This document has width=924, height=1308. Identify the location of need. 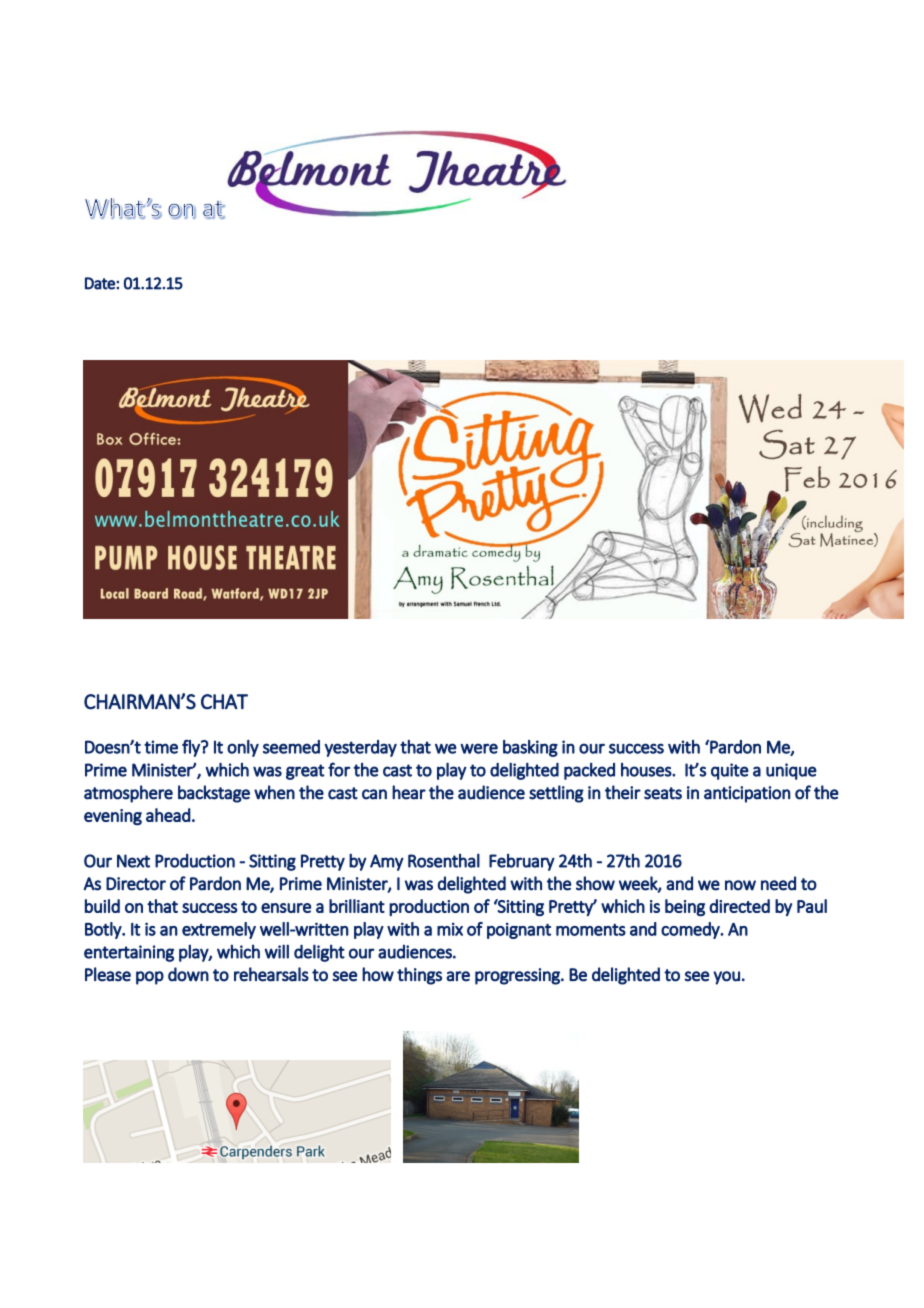
(778, 883).
